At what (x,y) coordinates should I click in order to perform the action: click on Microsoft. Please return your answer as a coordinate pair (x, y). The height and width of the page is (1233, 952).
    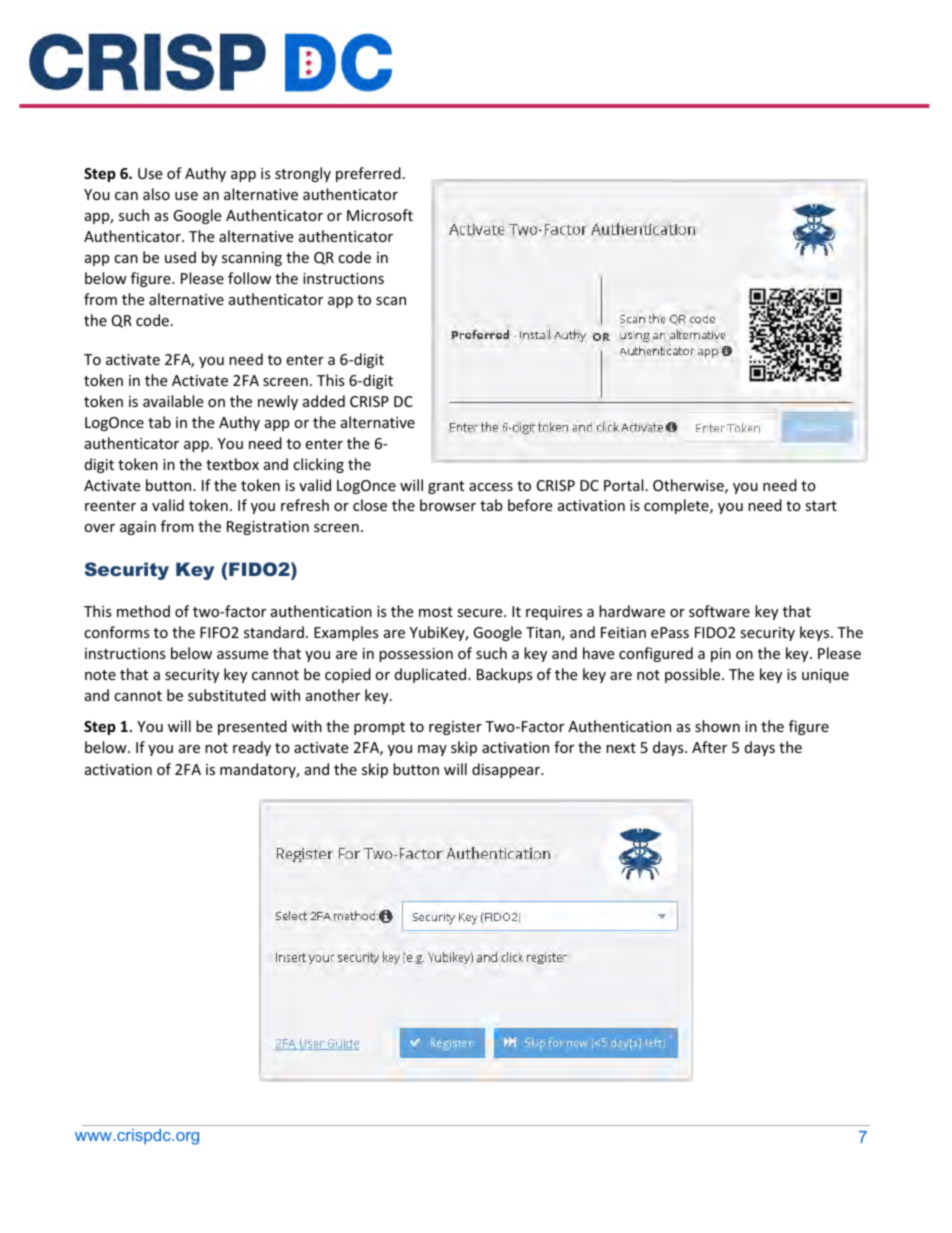
    Looking at the image, I should click on (380, 215).
